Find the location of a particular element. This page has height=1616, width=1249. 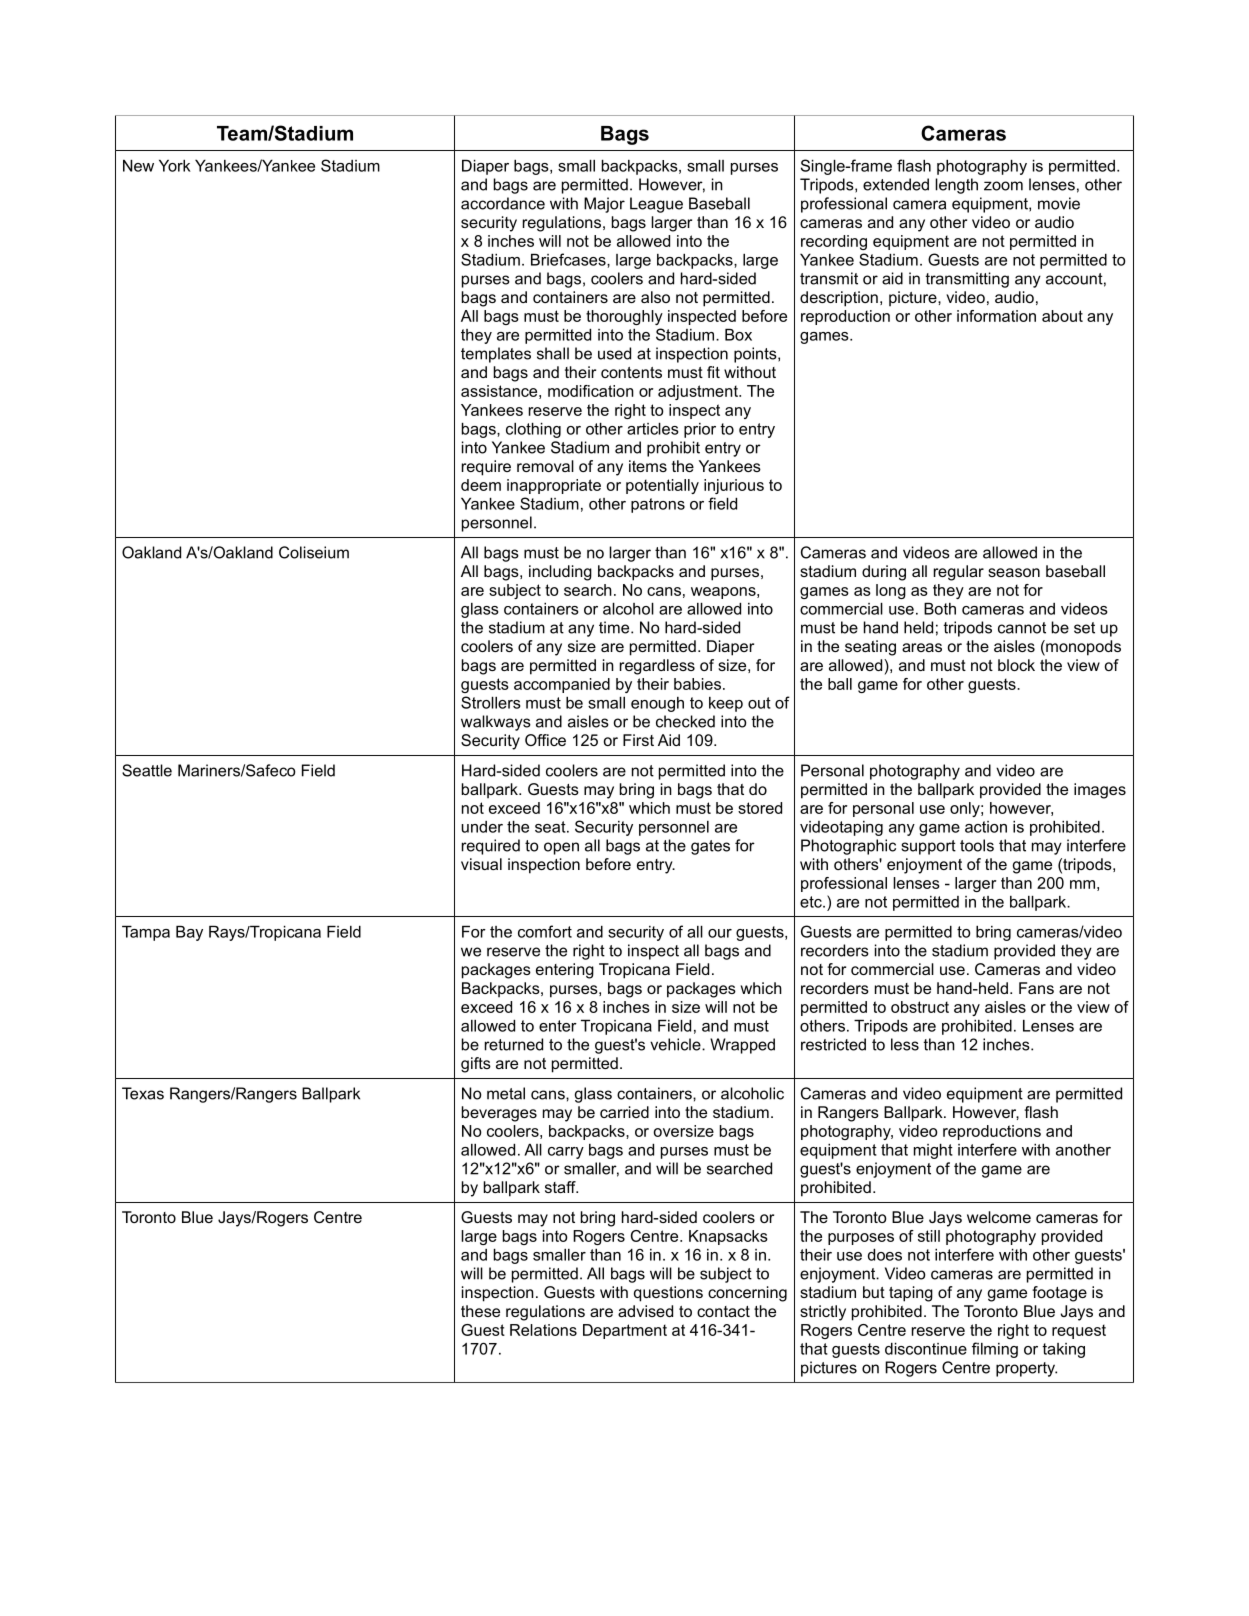

might is located at coordinates (933, 1151).
